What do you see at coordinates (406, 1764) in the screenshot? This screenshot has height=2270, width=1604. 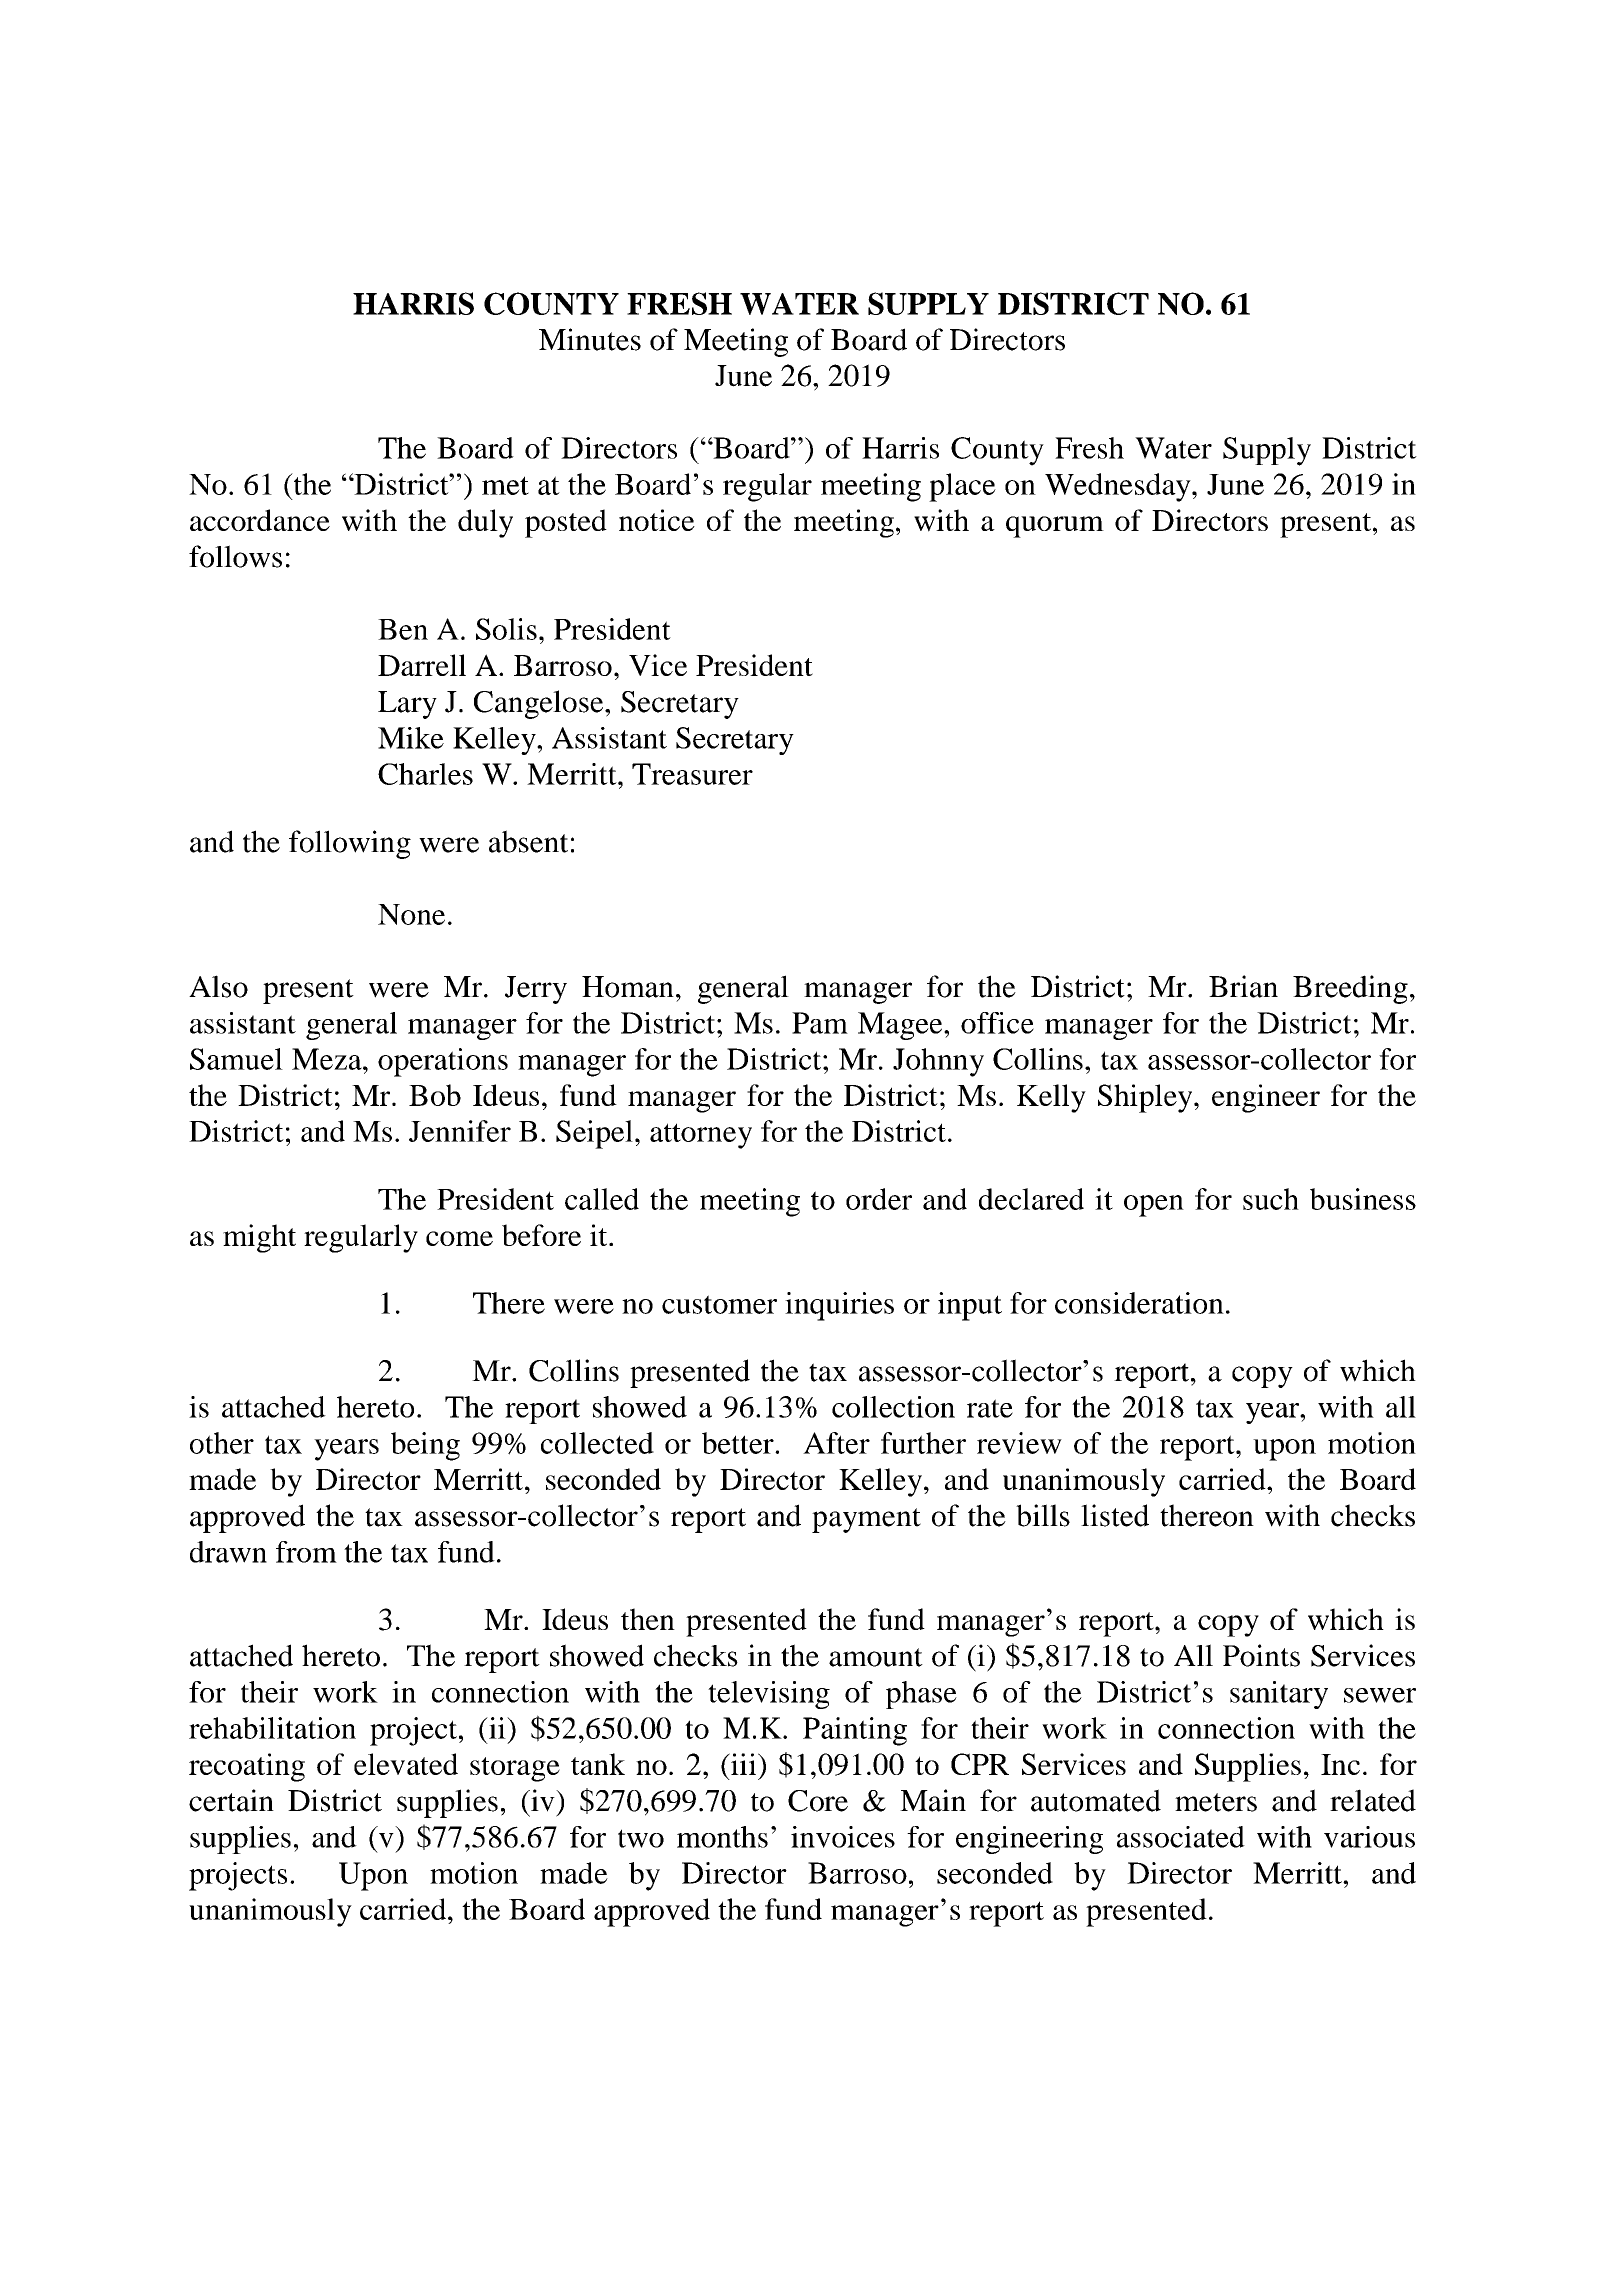 I see `elevated` at bounding box center [406, 1764].
